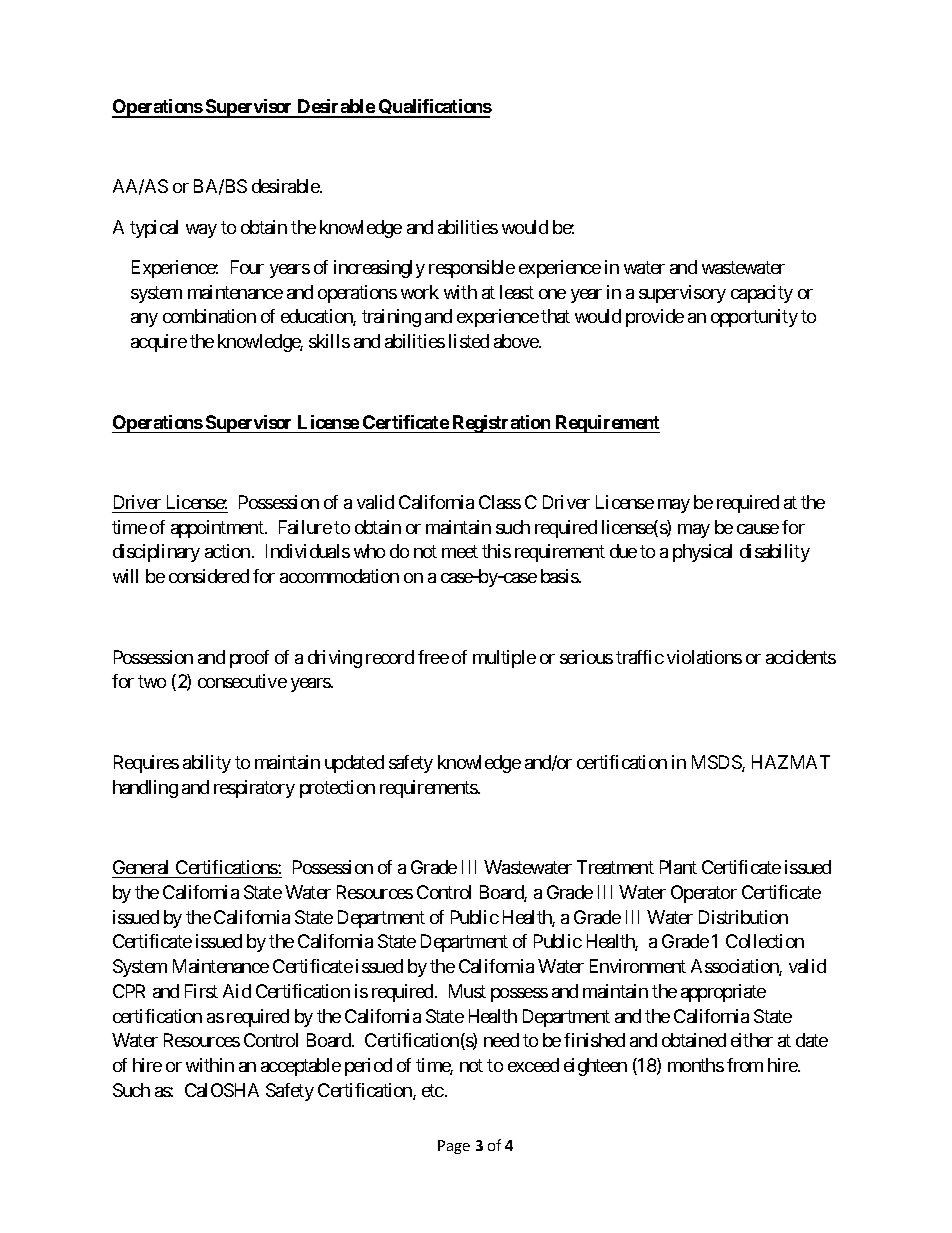  What do you see at coordinates (301, 1067) in the image?
I see `acceptable` at bounding box center [301, 1067].
